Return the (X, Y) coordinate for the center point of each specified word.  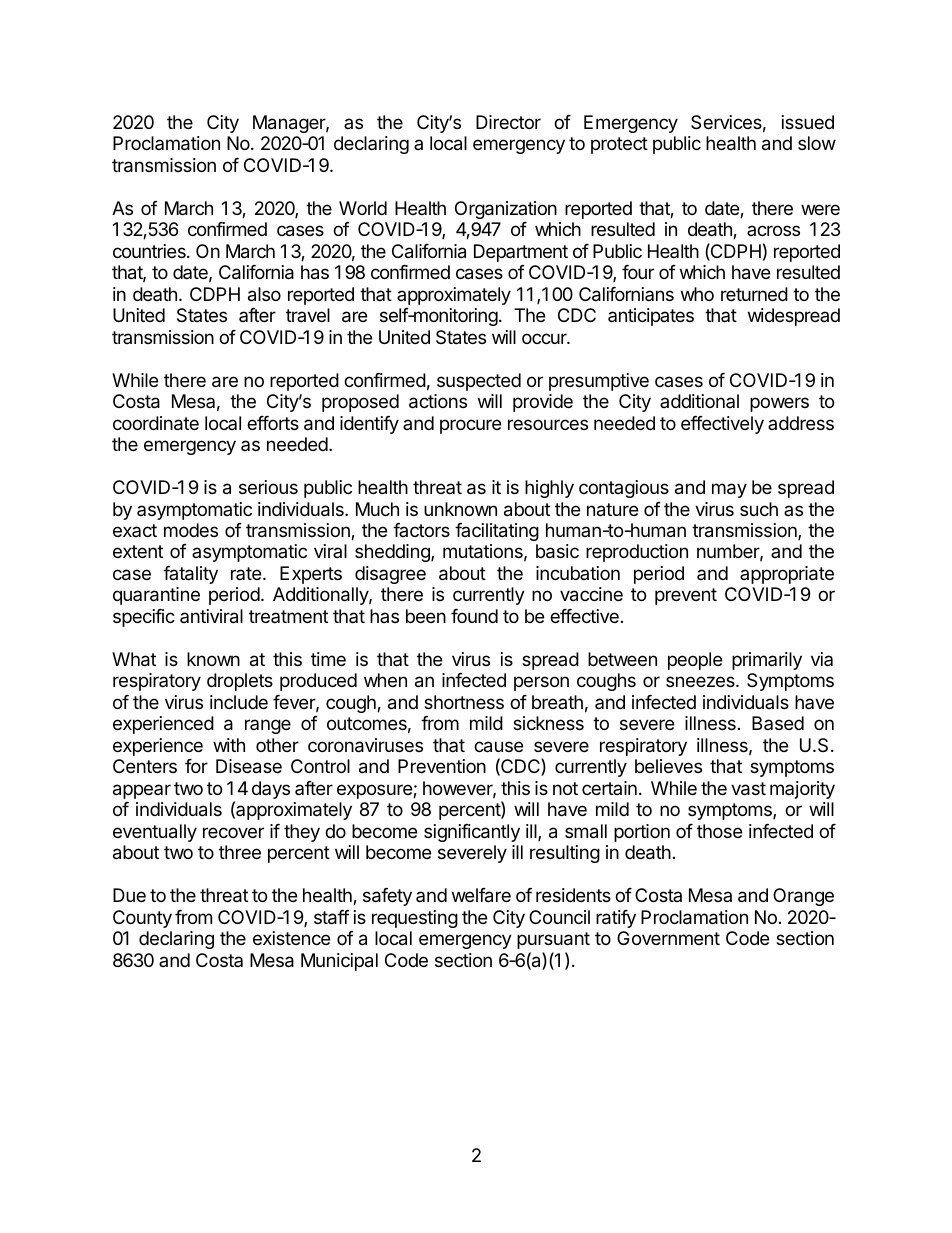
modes (191, 530)
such (759, 509)
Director (508, 122)
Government (668, 938)
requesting (415, 919)
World (363, 208)
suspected (479, 382)
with (229, 745)
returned (754, 294)
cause (498, 747)
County (142, 919)
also (264, 294)
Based (778, 723)
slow (817, 143)
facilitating (497, 532)
